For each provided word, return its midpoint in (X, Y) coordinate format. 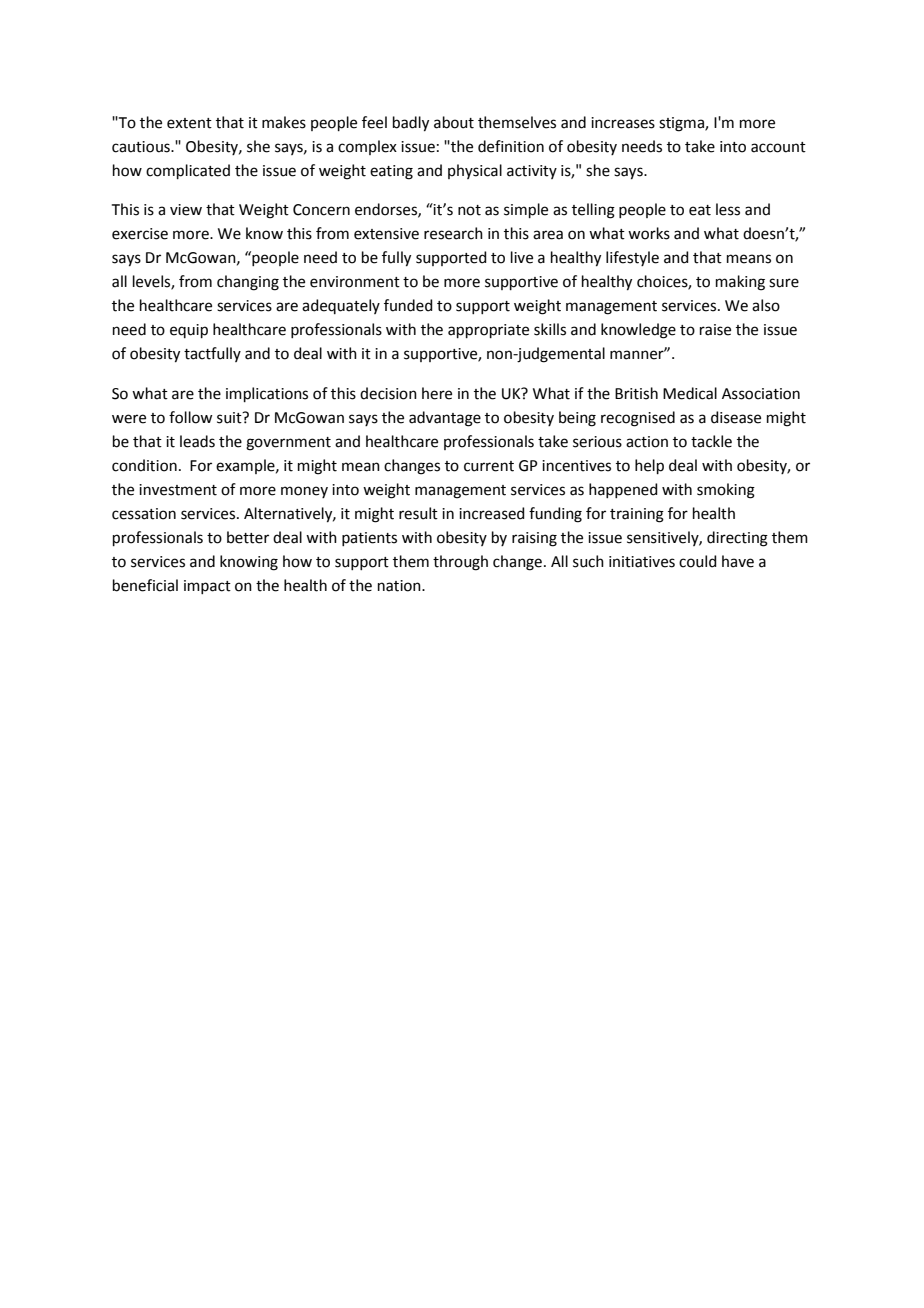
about (454, 122)
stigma (682, 124)
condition (144, 465)
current (489, 466)
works (649, 233)
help (649, 466)
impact (207, 587)
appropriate (488, 331)
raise (715, 330)
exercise (140, 234)
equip (189, 331)
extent (189, 123)
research (453, 233)
